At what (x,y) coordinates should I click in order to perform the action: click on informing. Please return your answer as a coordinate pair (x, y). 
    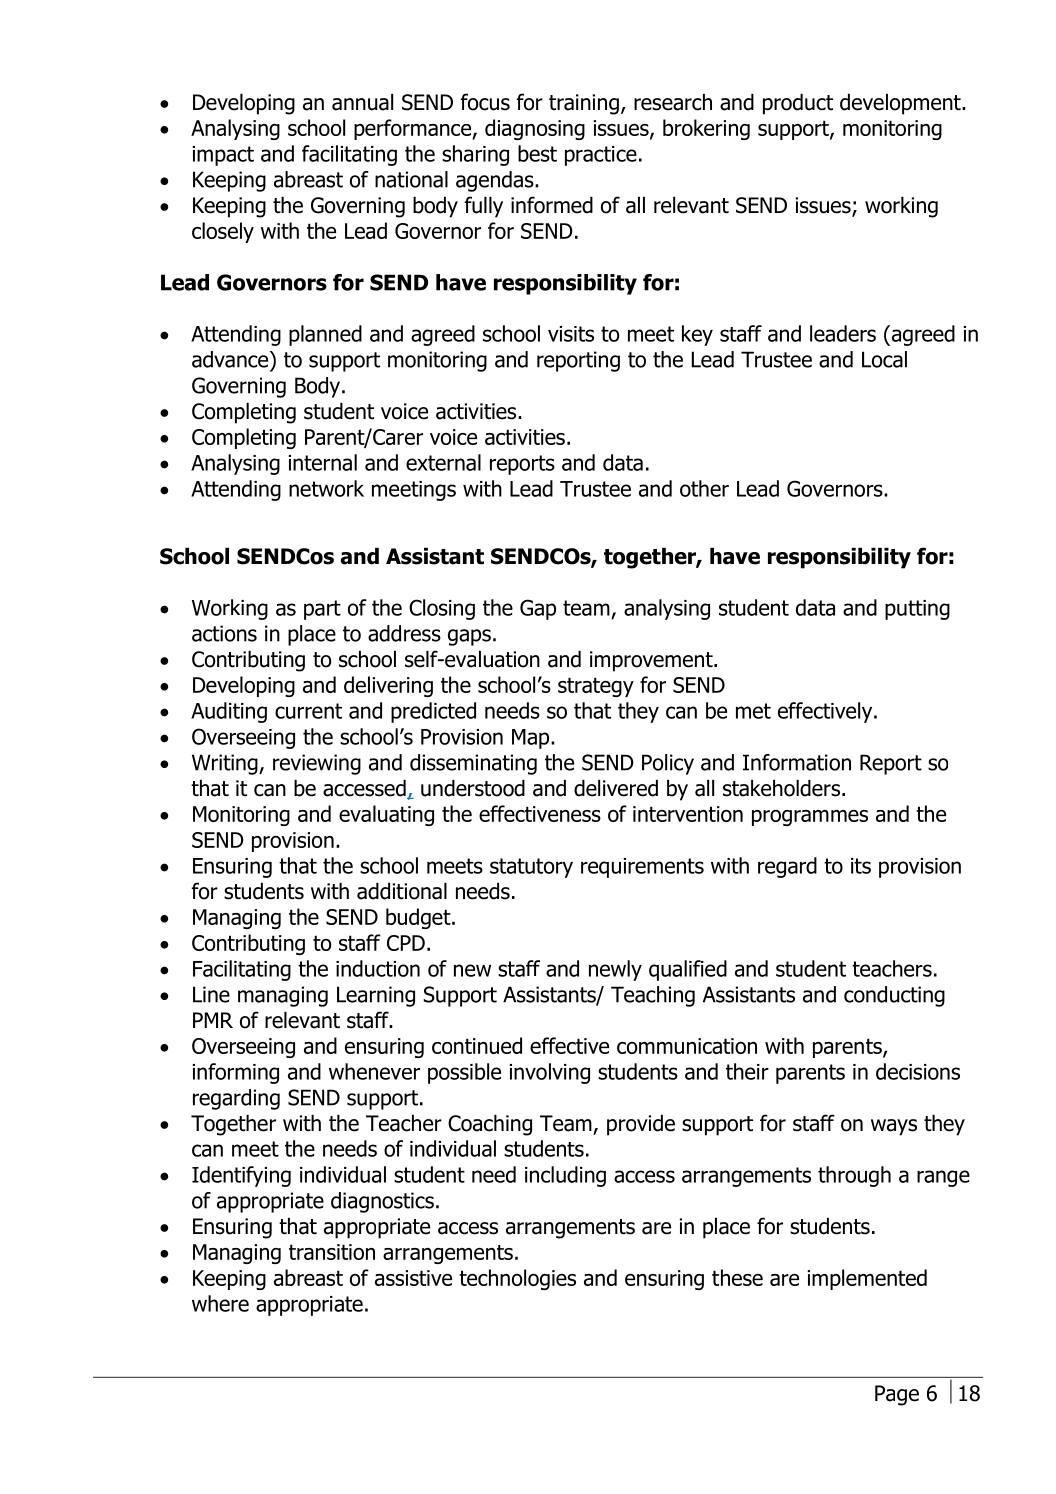
    Looking at the image, I should click on (236, 1073).
